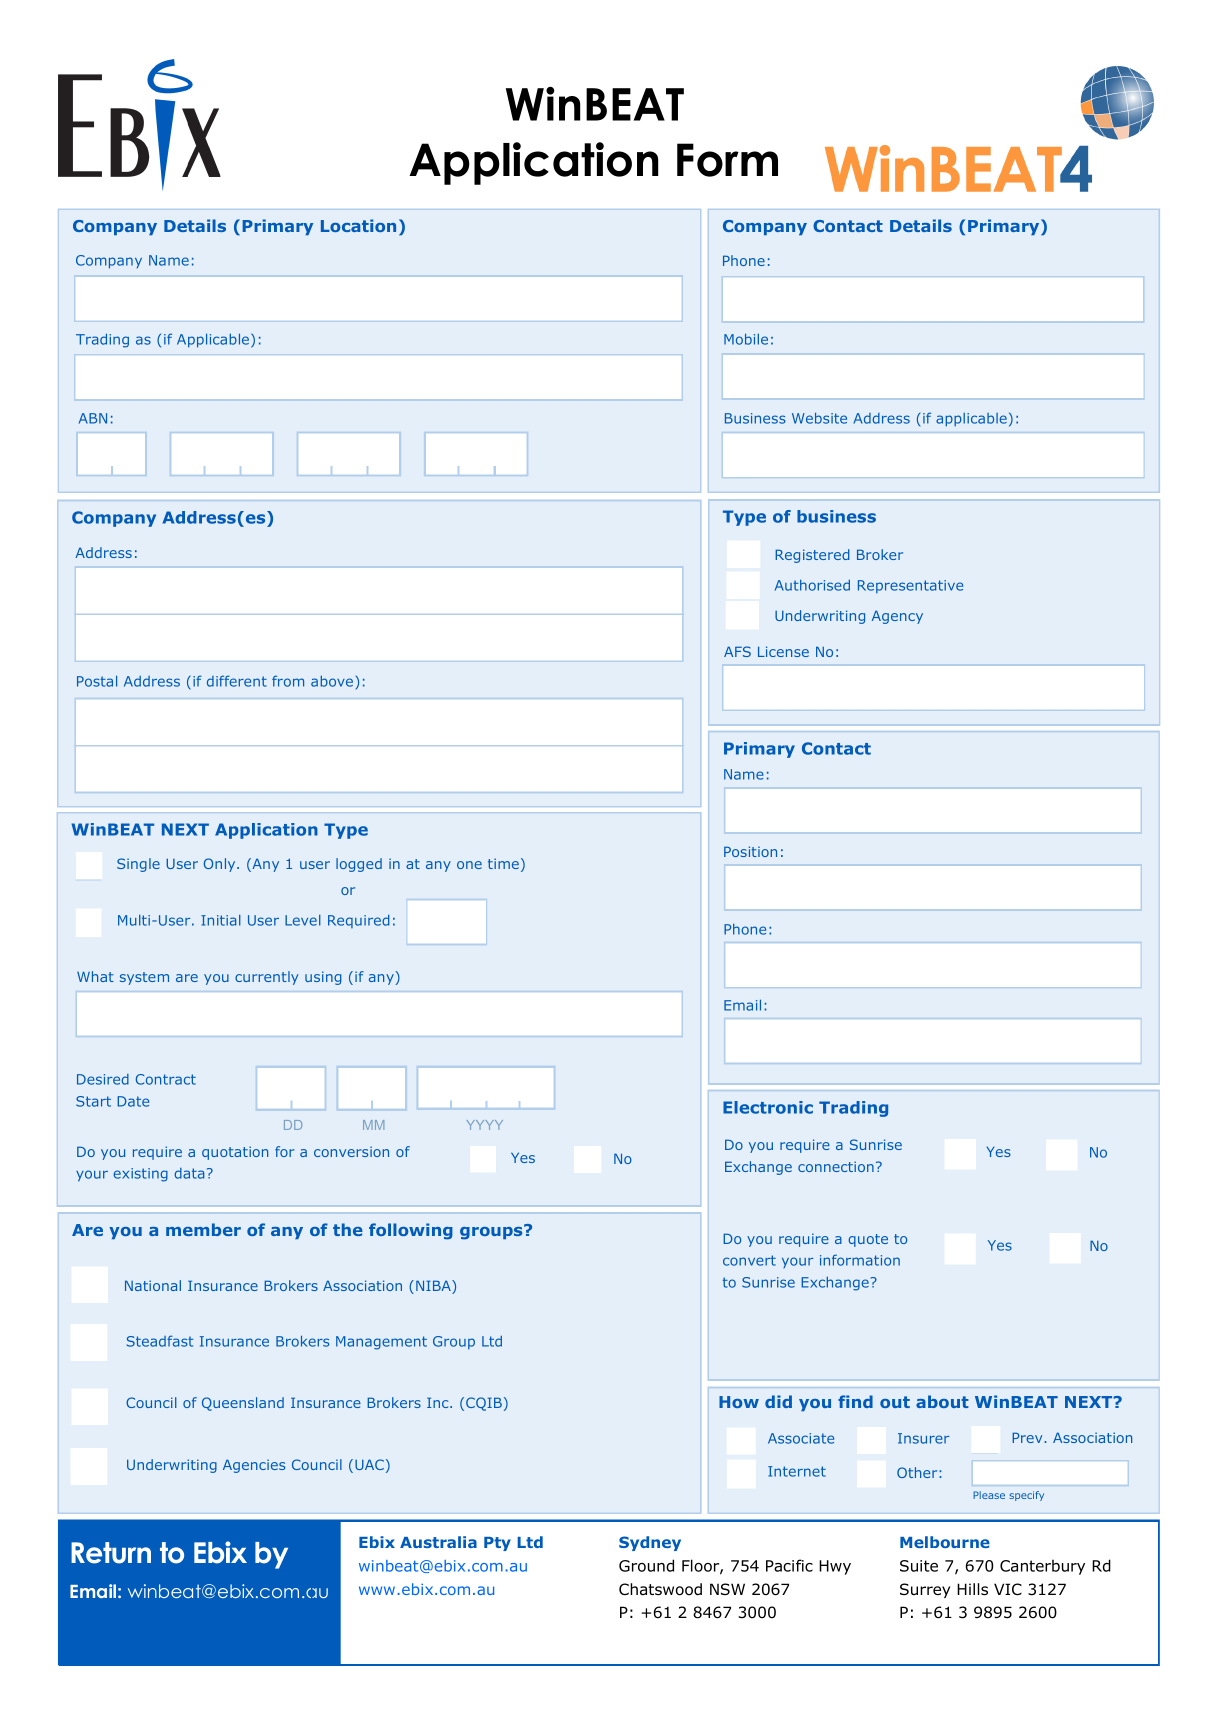 This image has width=1218, height=1723. Describe the element at coordinates (503, 863) in the image. I see `time` at that location.
